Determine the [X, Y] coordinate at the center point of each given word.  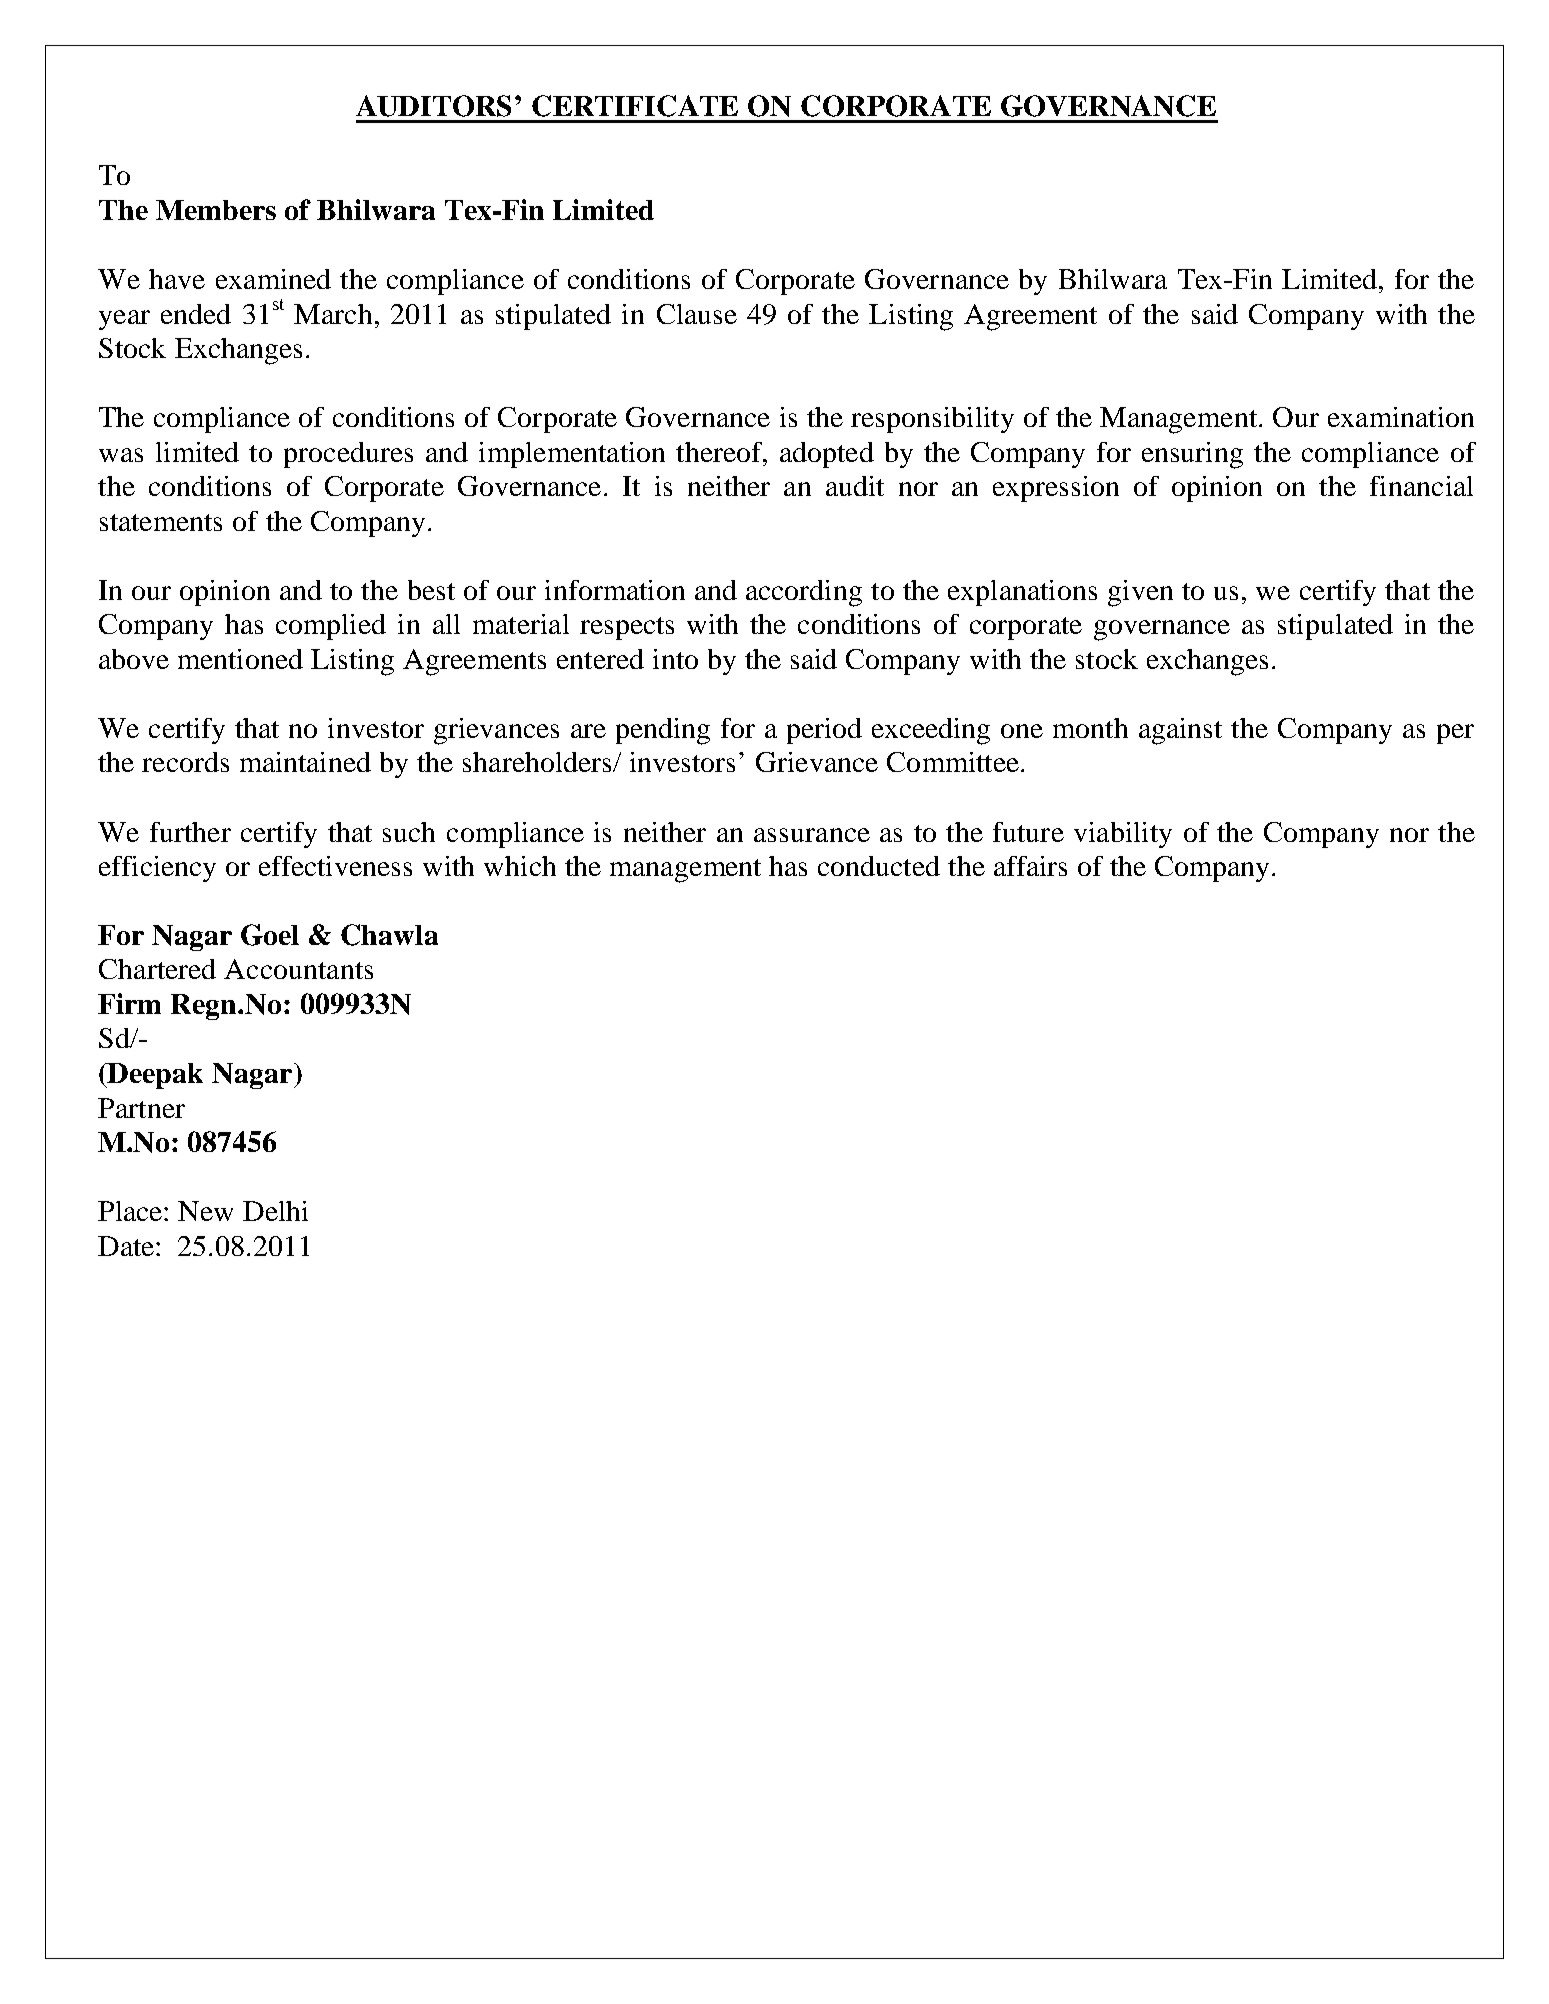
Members [216, 210]
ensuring [1192, 455]
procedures [348, 455]
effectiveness [335, 866]
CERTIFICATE [635, 106]
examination [1401, 417]
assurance [812, 835]
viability [1123, 835]
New [205, 1211]
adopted [827, 455]
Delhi [275, 1211]
